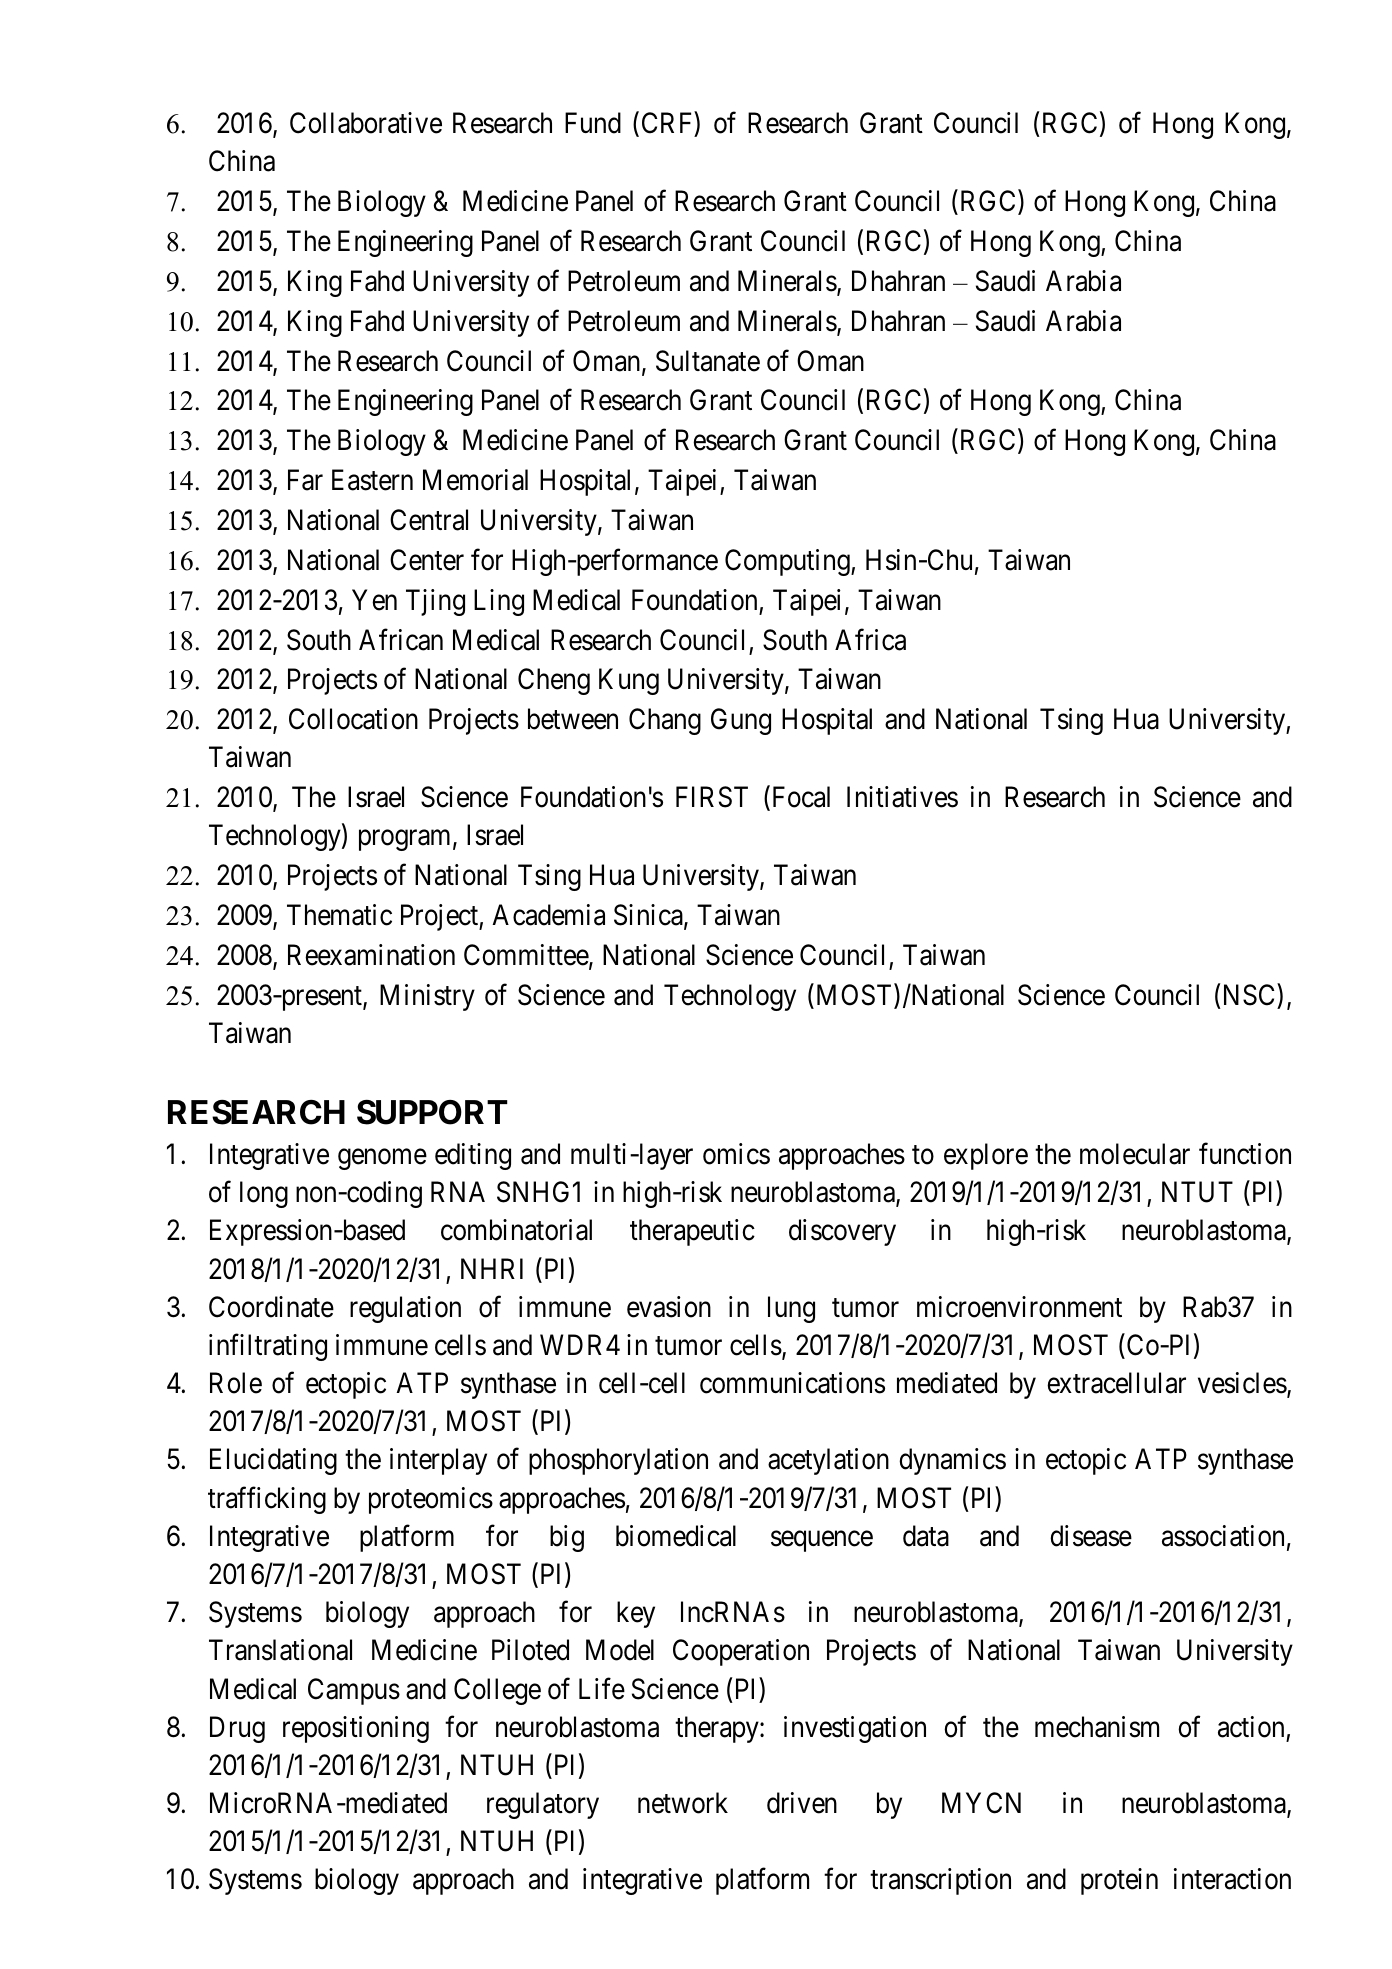  What do you see at coordinates (405, 1309) in the screenshot?
I see `regulation` at bounding box center [405, 1309].
